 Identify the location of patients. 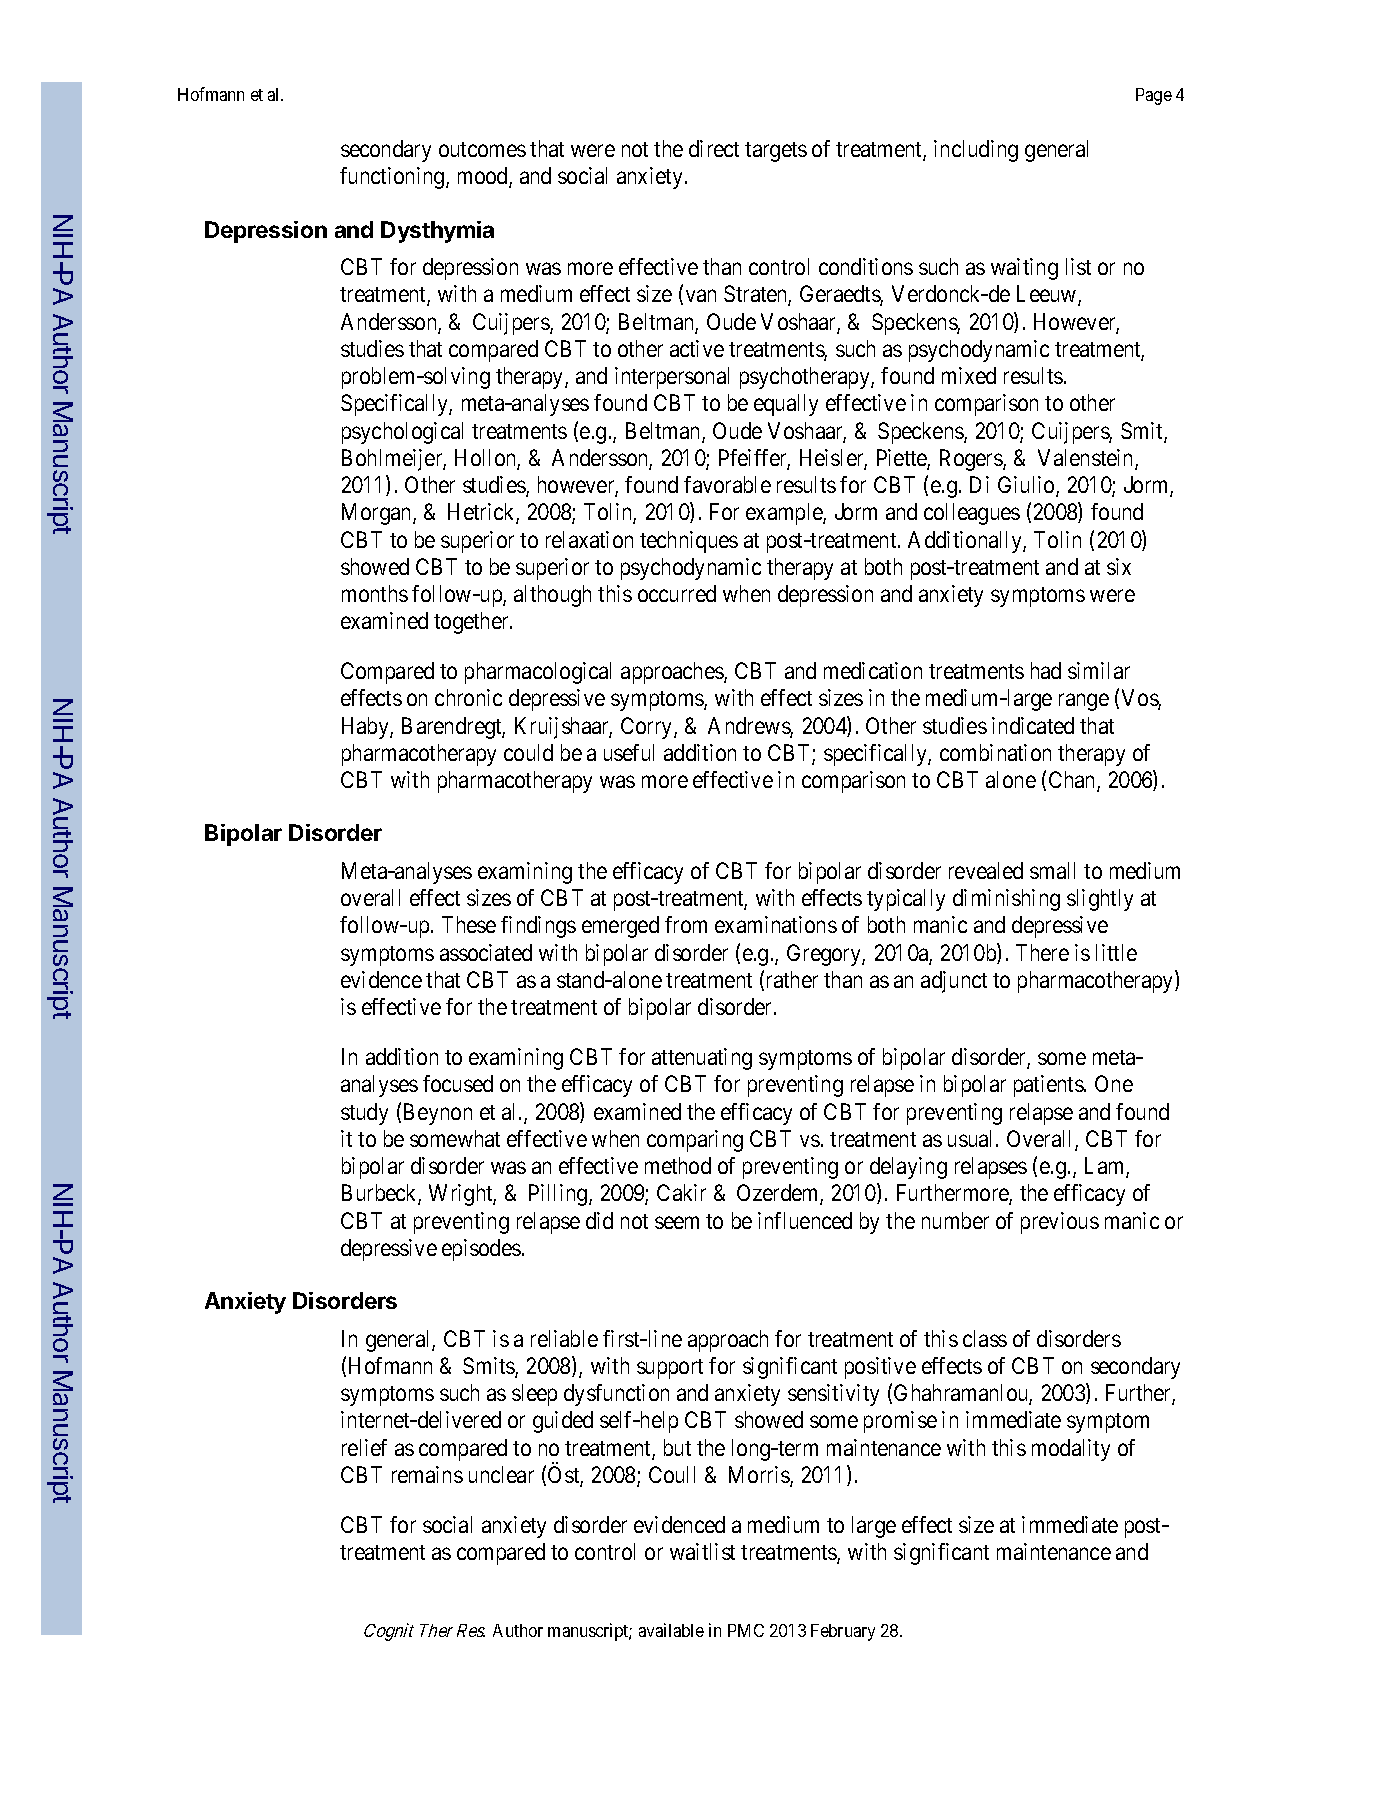
(1049, 1086).
